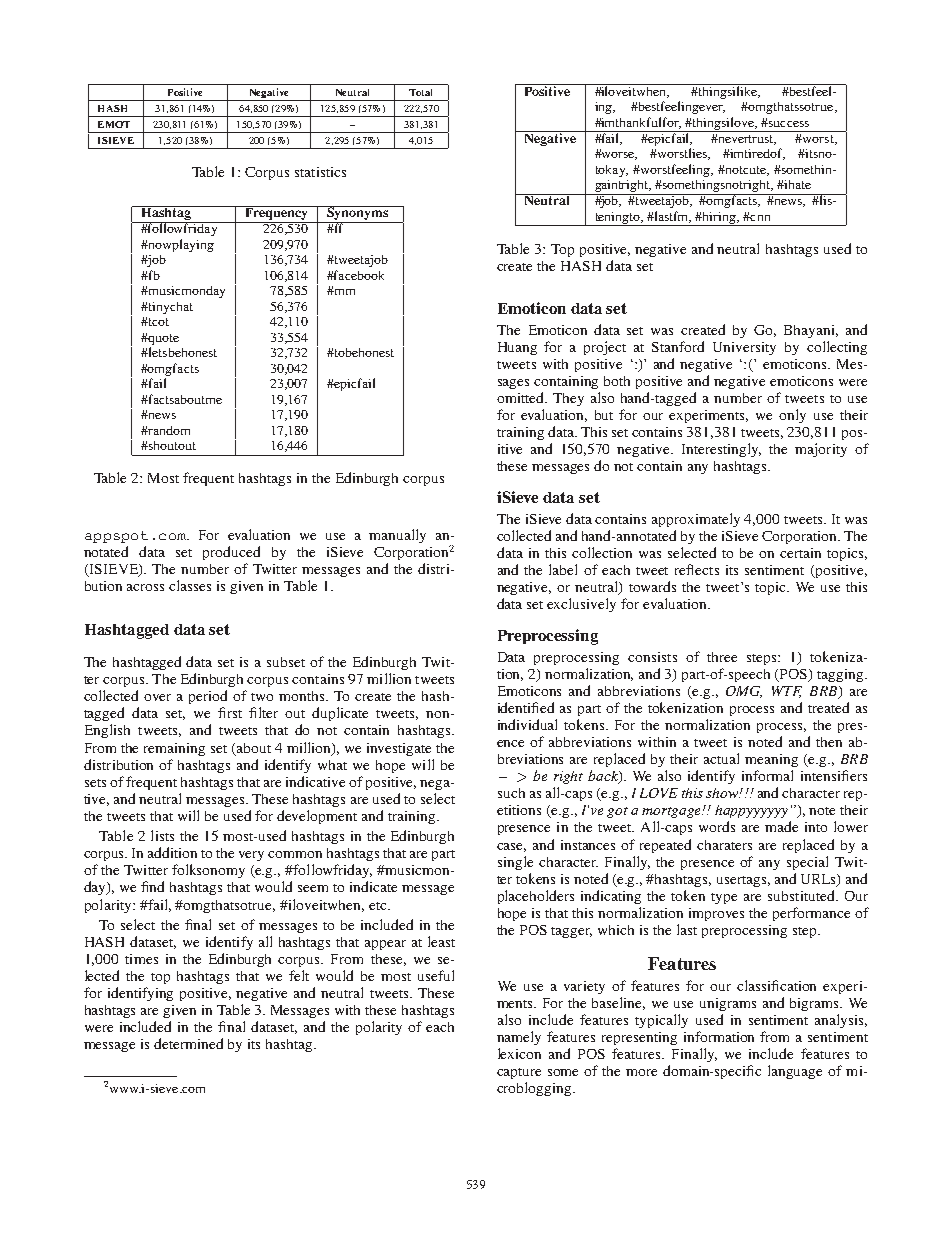  I want to click on namely, so click(519, 1038).
